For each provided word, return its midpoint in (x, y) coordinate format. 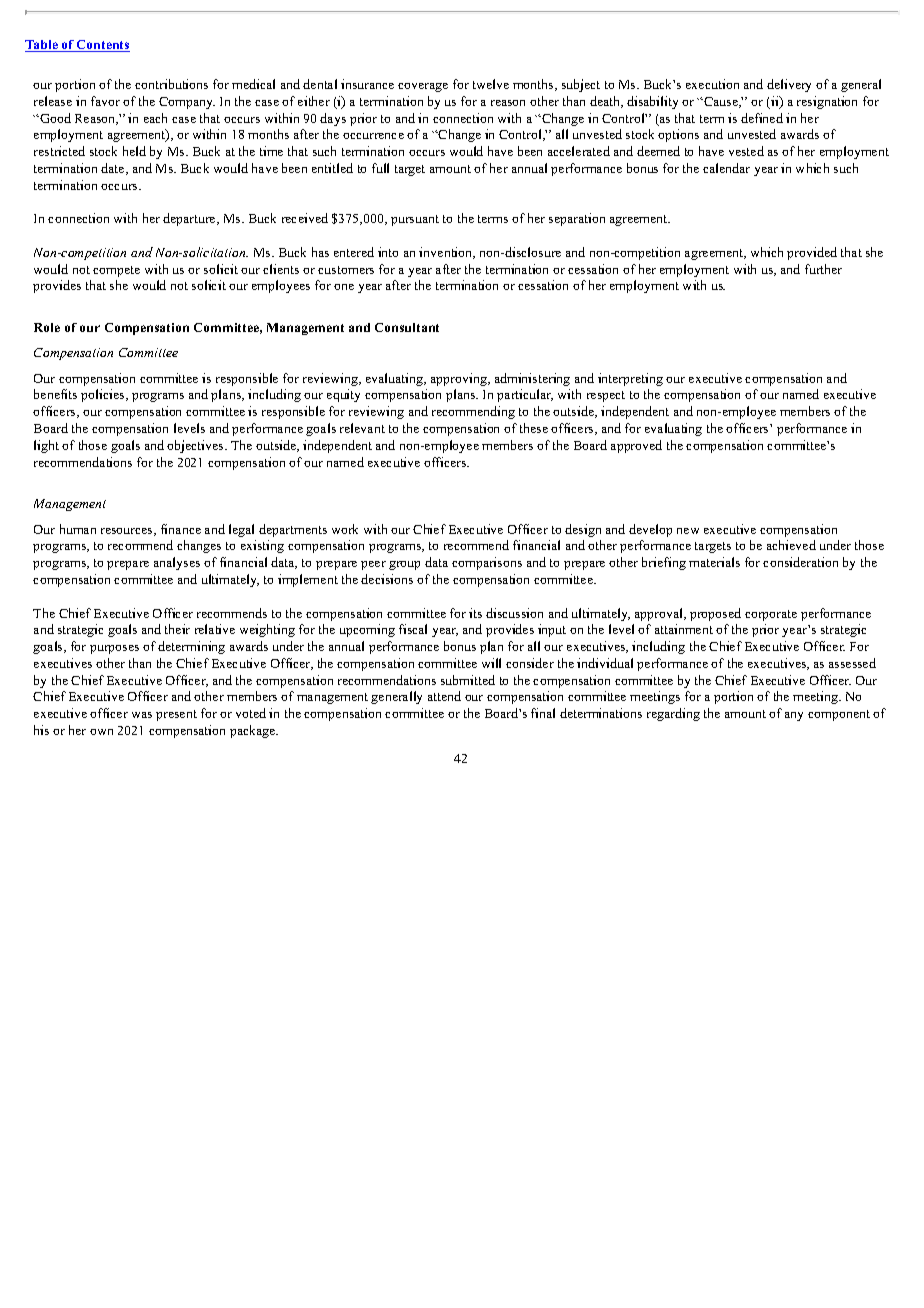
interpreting (630, 379)
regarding (673, 714)
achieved (791, 545)
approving (460, 379)
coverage (423, 87)
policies (104, 395)
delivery (789, 85)
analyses (177, 563)
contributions (171, 84)
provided (812, 253)
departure (190, 219)
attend (444, 696)
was (142, 715)
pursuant (415, 220)
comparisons (487, 563)
